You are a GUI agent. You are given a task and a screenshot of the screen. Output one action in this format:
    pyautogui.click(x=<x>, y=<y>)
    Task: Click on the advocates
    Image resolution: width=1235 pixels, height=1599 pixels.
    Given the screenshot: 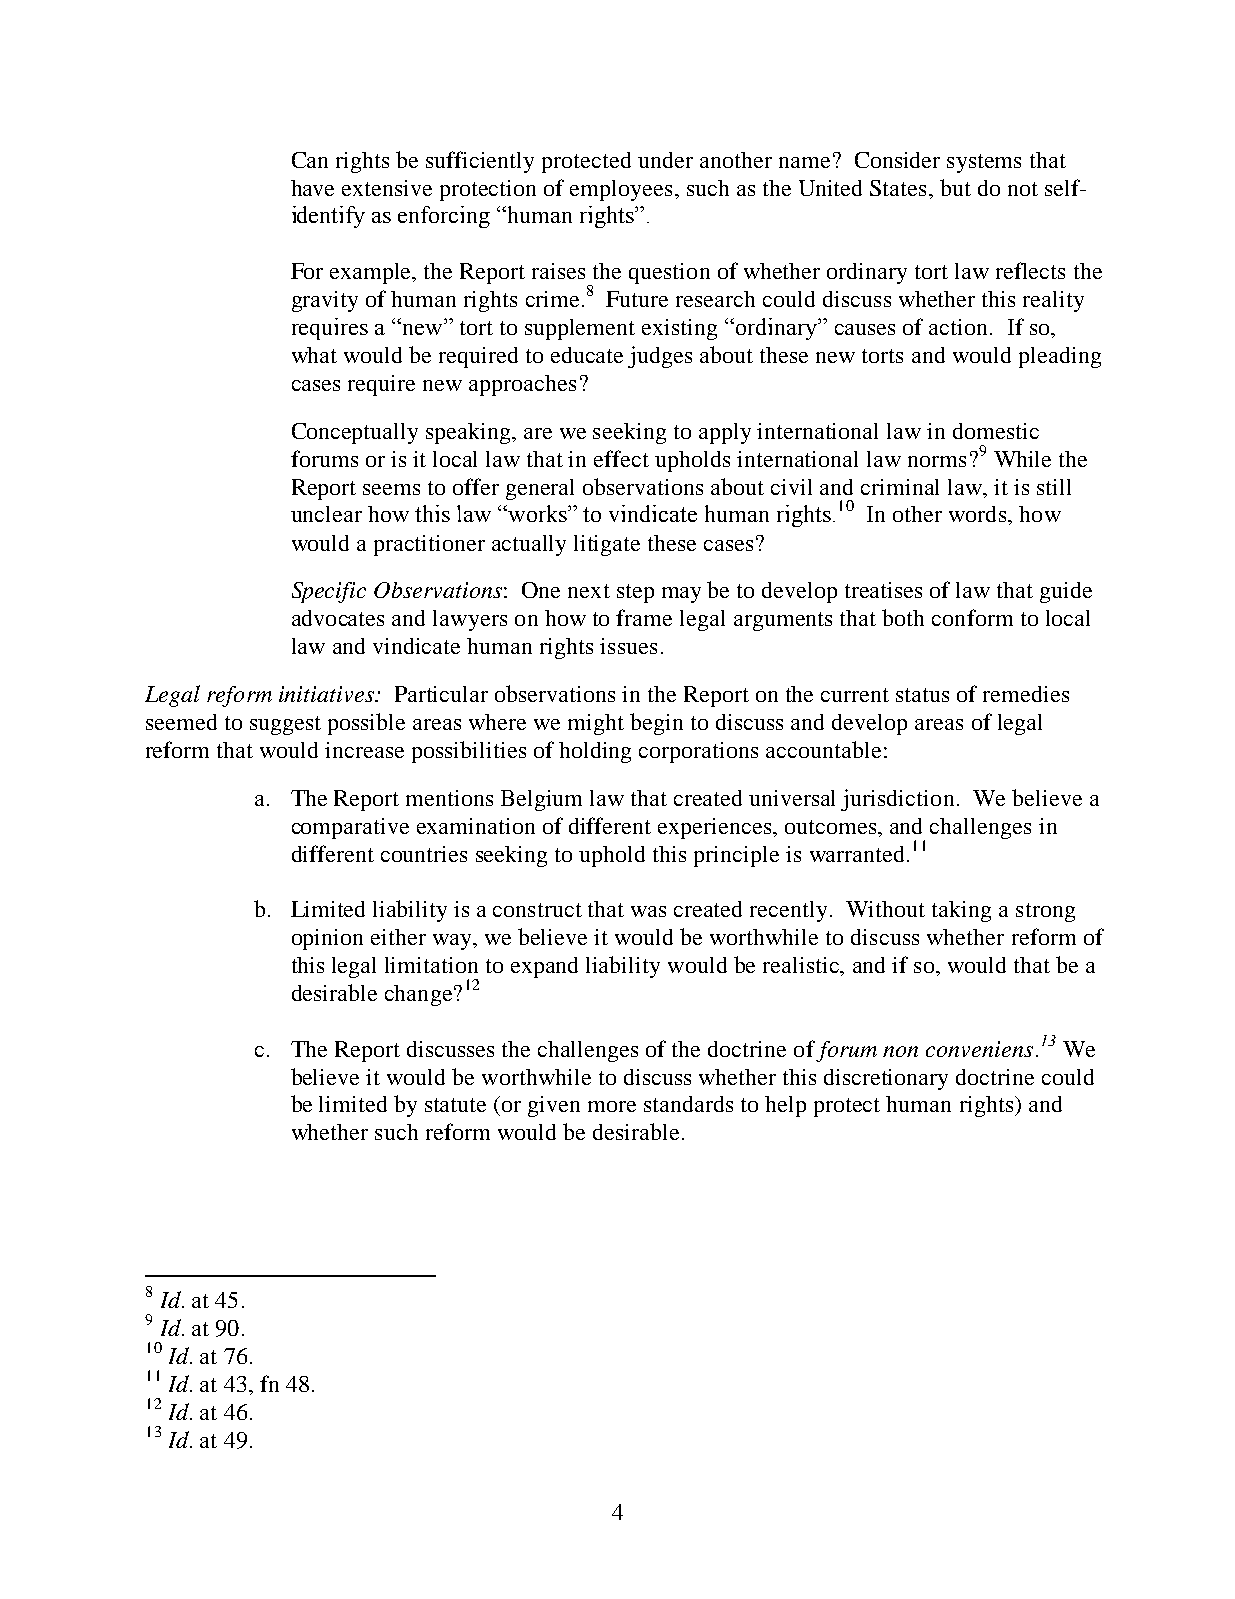 What is the action you would take?
    pyautogui.click(x=338, y=618)
